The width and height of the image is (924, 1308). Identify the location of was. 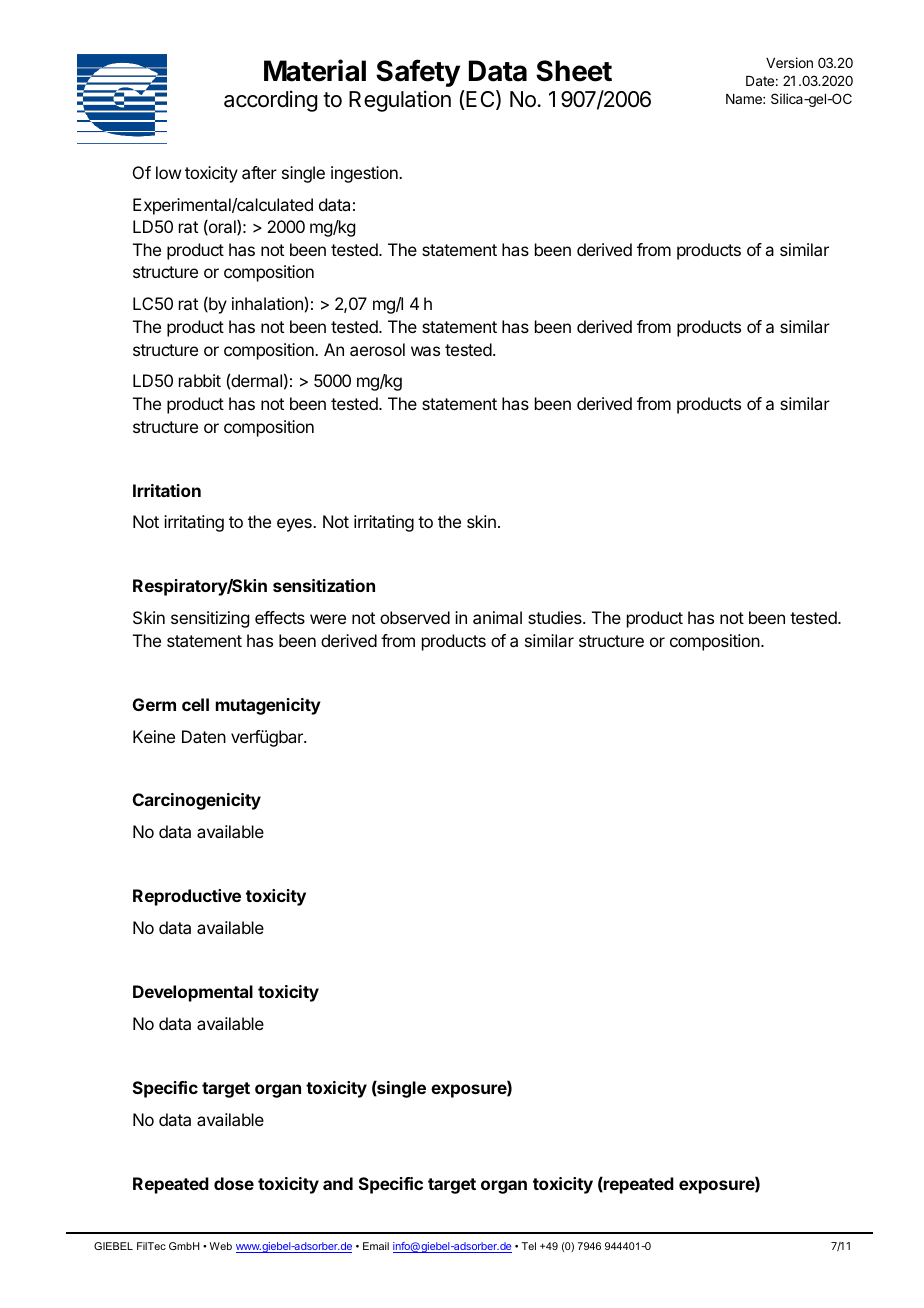
(425, 351).
